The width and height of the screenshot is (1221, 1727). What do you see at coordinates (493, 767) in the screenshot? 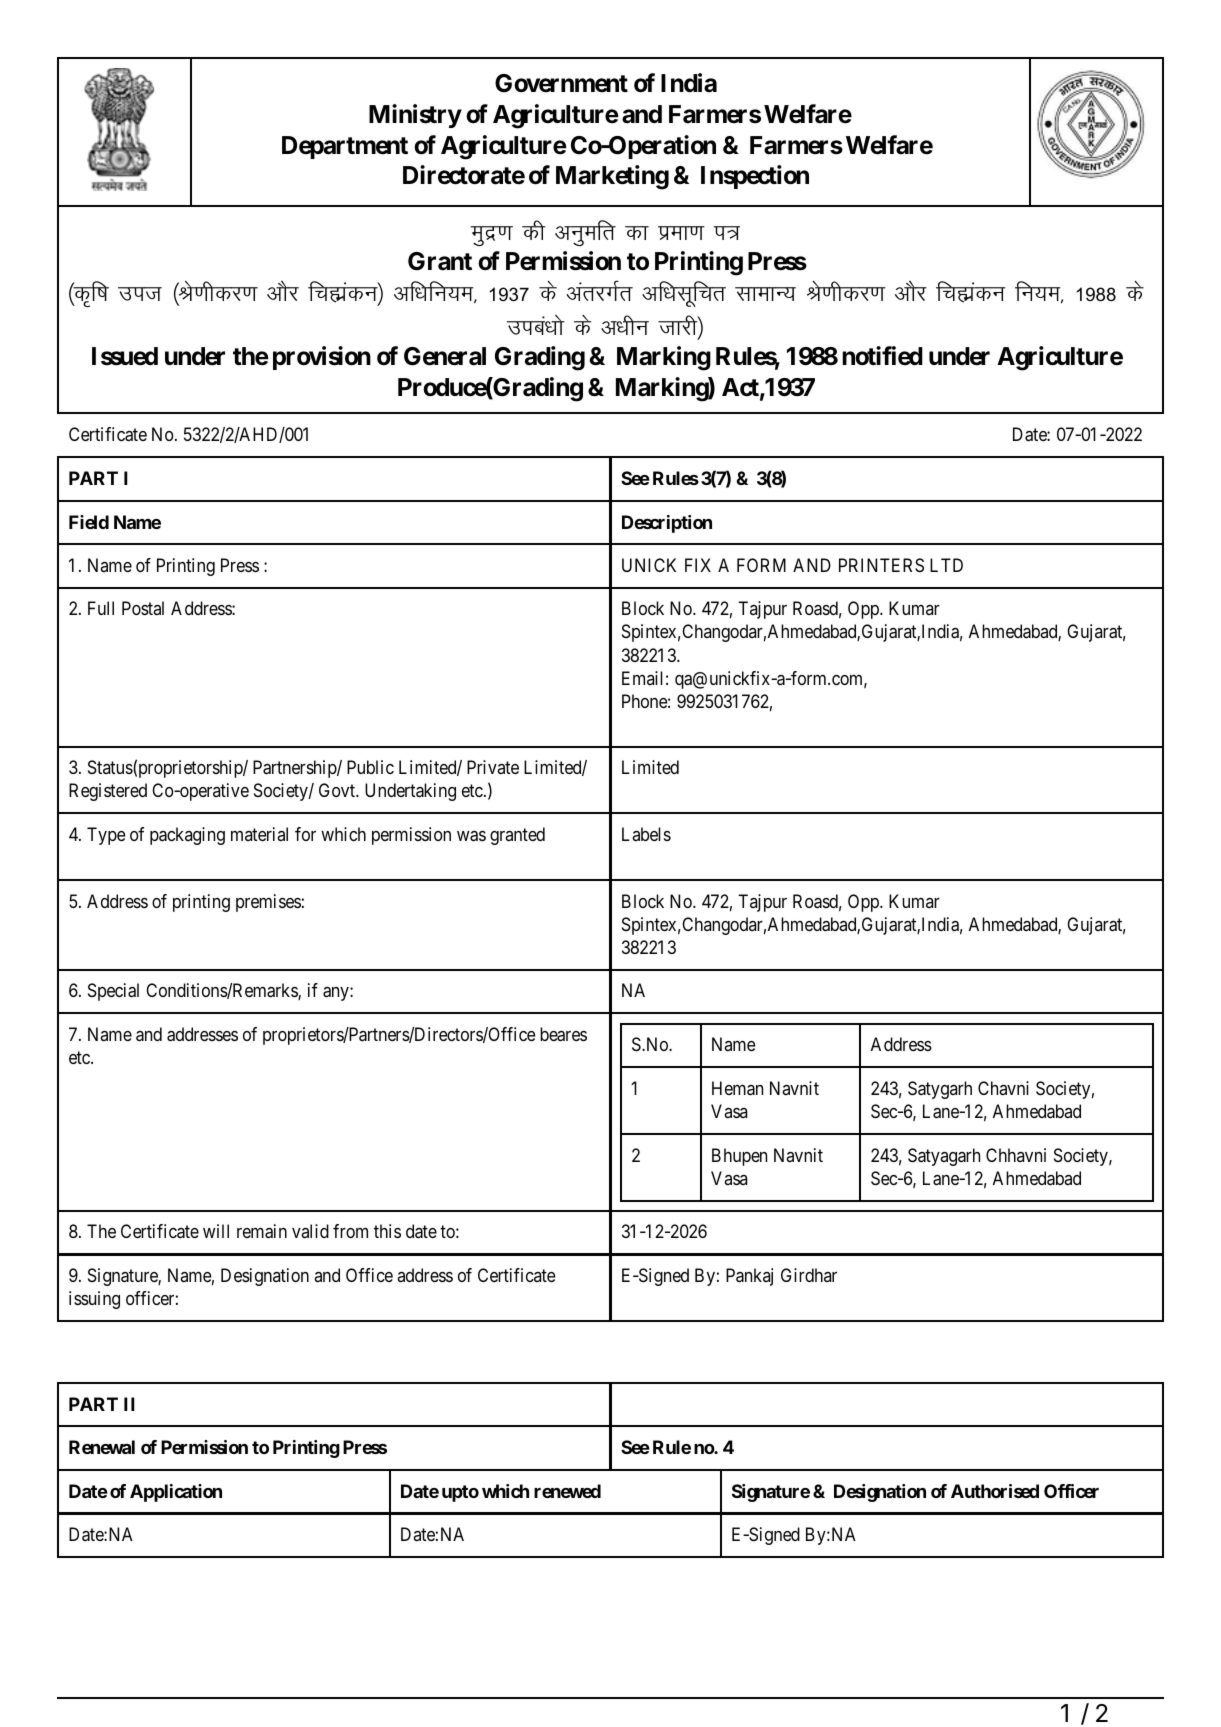
I see `Private` at bounding box center [493, 767].
